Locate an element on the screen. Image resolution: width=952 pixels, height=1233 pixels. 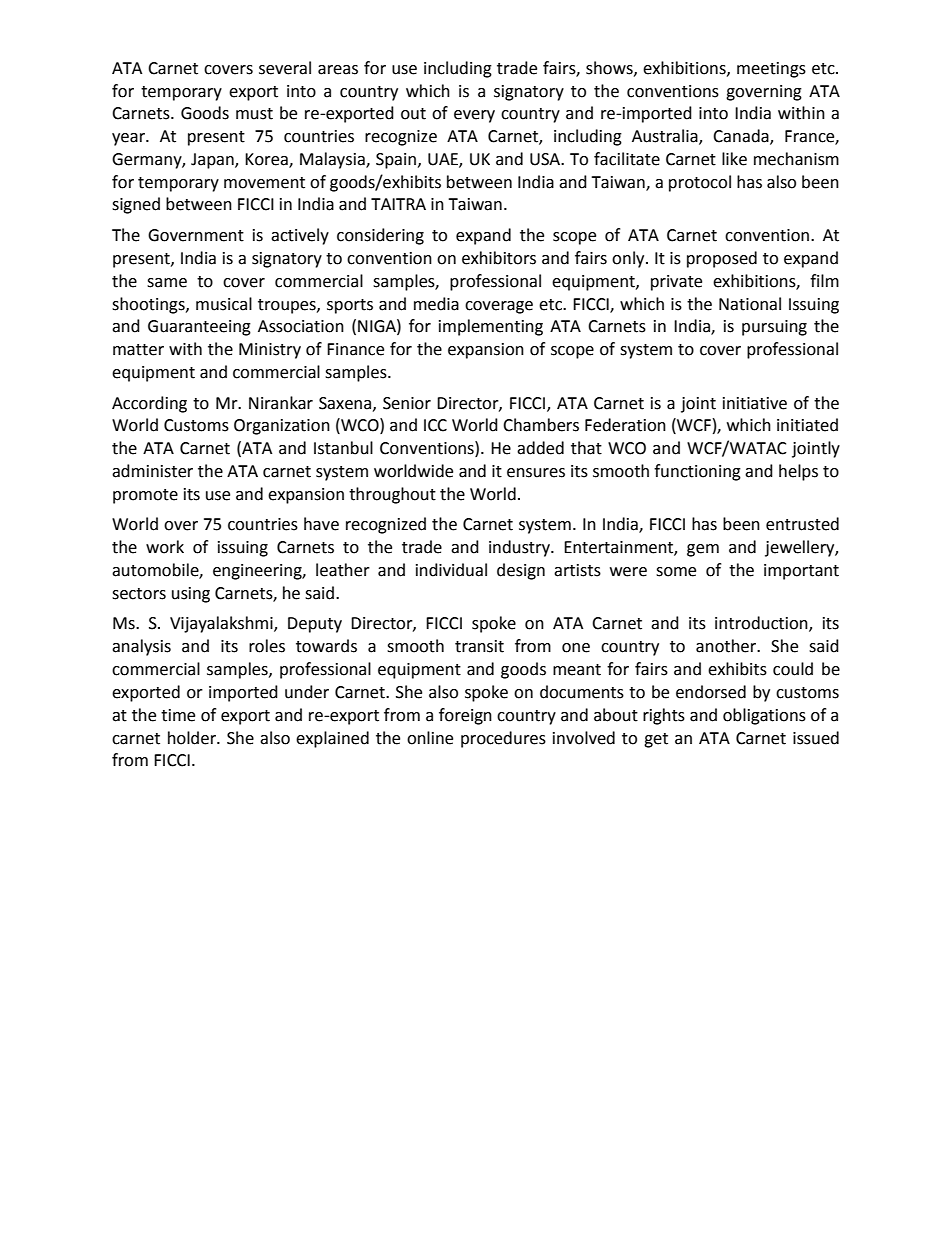
media is located at coordinates (436, 304).
